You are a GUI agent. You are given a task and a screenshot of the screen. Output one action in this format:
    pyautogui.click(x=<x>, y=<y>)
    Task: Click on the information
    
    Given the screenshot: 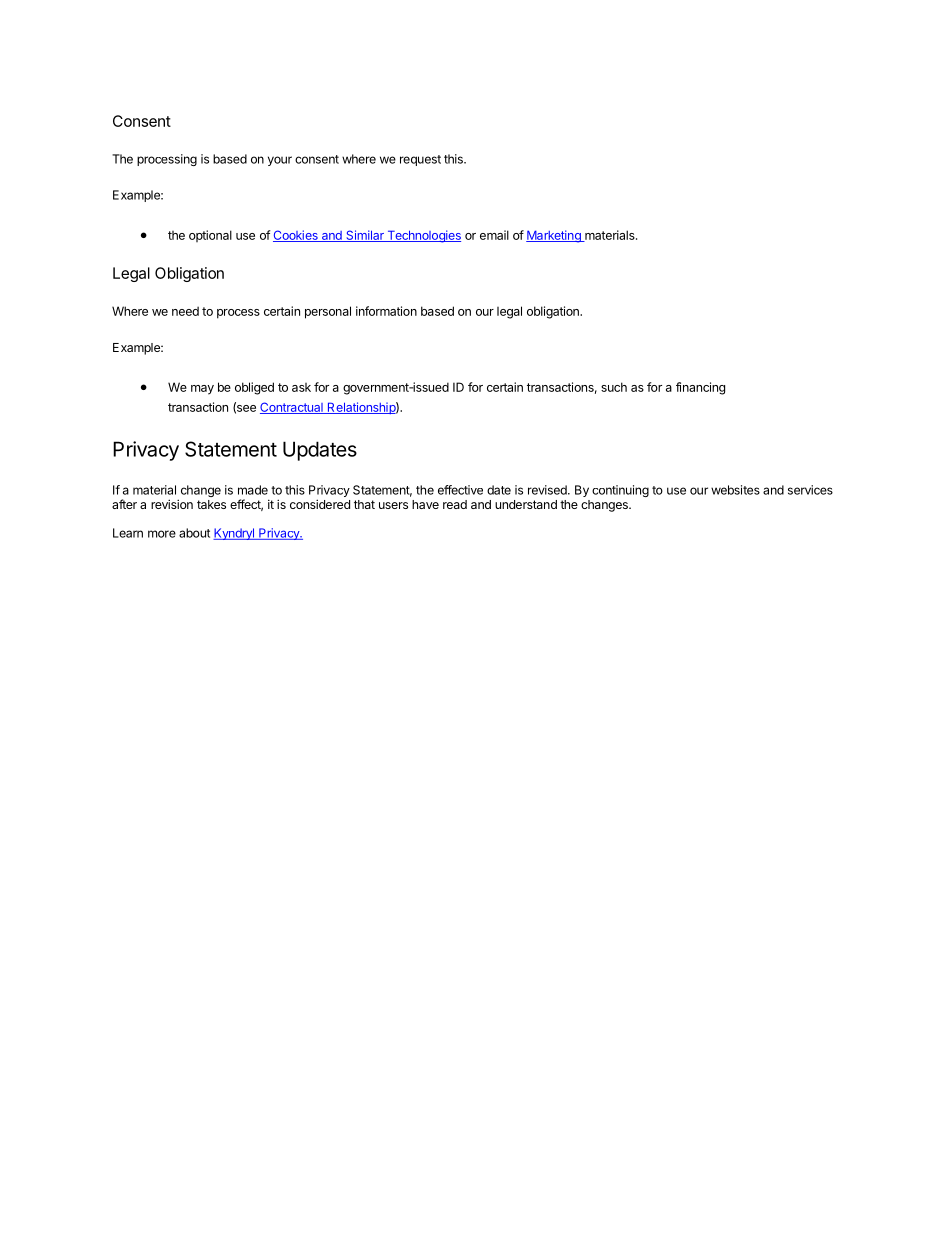 What is the action you would take?
    pyautogui.click(x=386, y=311)
